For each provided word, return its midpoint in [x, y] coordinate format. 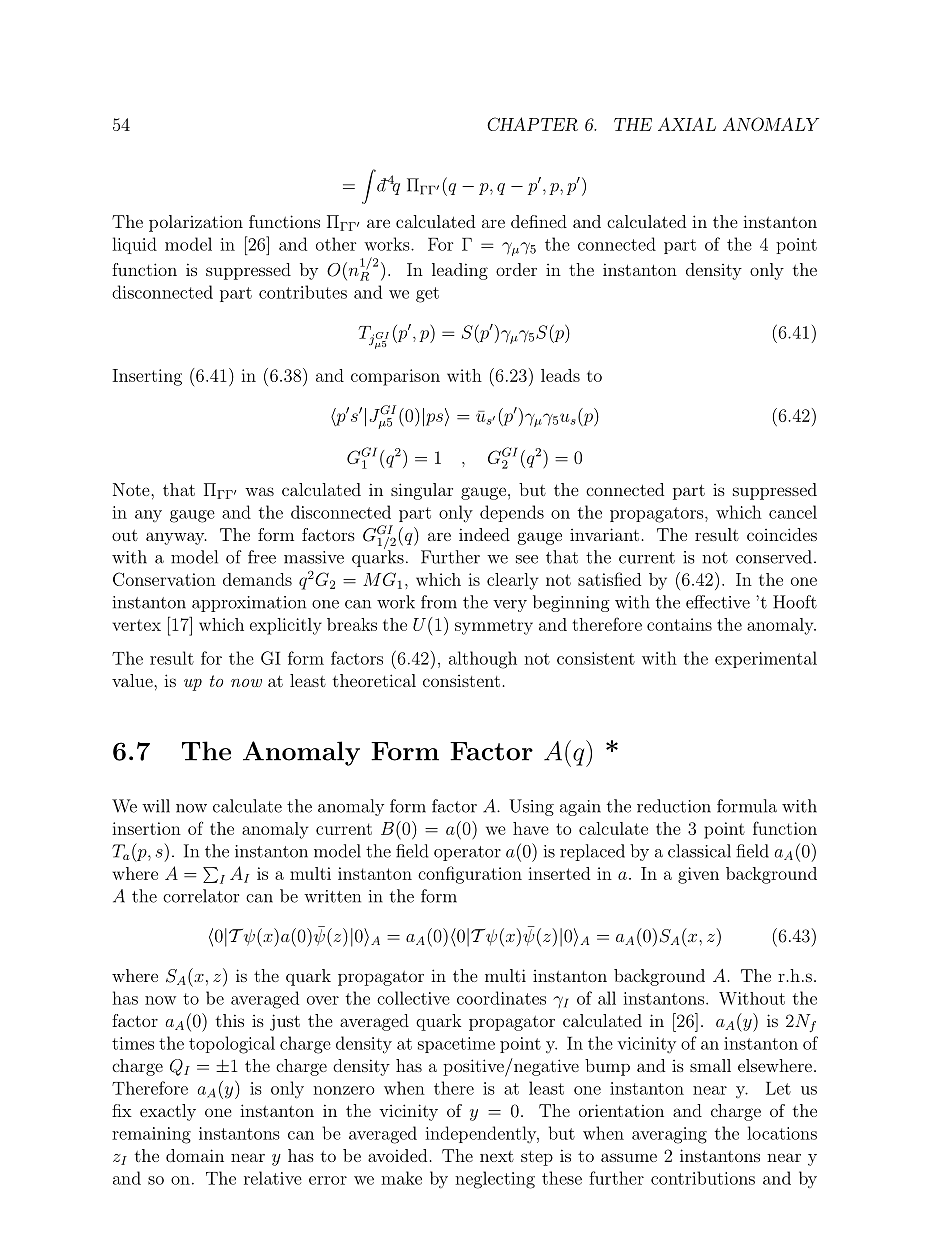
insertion [146, 828]
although [483, 660]
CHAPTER [532, 124]
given [698, 875]
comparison [395, 377]
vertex [137, 625]
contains [679, 624]
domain [195, 1155]
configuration [470, 875]
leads [560, 375]
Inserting [147, 377]
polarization [196, 223]
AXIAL [687, 124]
